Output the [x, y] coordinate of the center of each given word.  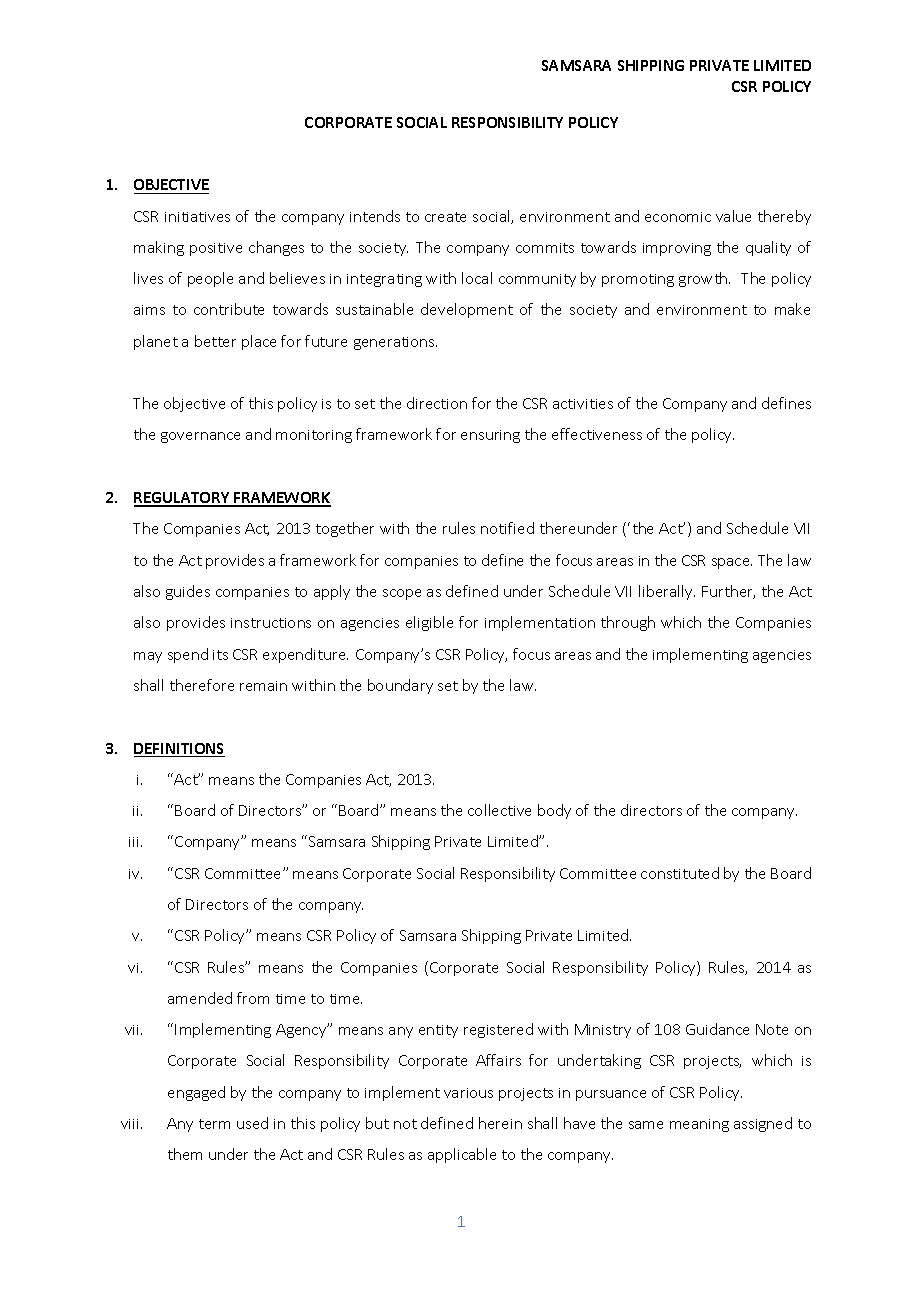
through [628, 623]
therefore [202, 685]
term [214, 1124]
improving [677, 249]
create [445, 217]
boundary [400, 686]
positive [216, 249]
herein [500, 1123]
